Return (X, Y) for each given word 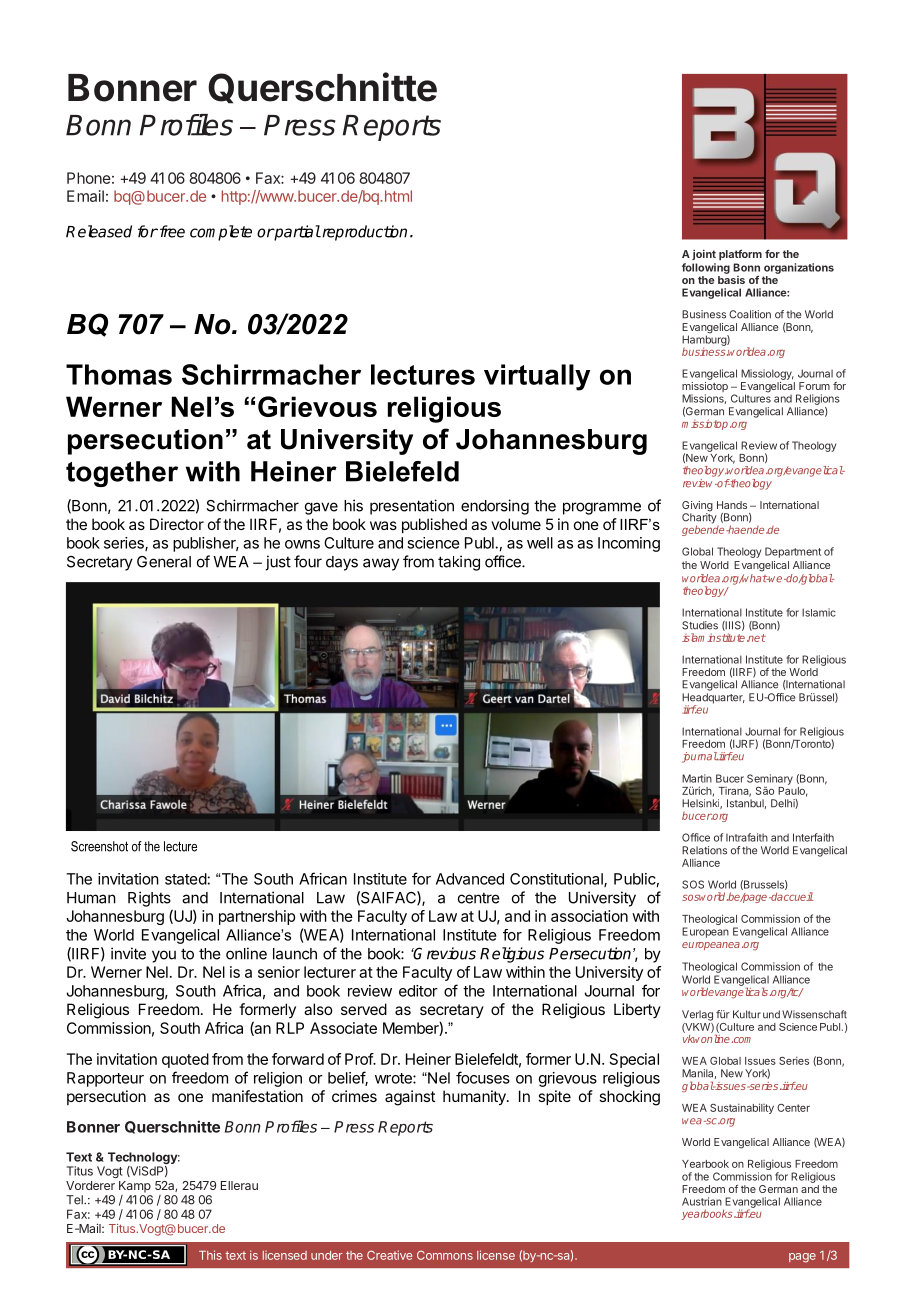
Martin (697, 778)
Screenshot (99, 846)
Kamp (135, 1187)
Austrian (702, 1201)
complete (221, 233)
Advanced (470, 879)
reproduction (363, 233)
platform (740, 254)
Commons (445, 1255)
